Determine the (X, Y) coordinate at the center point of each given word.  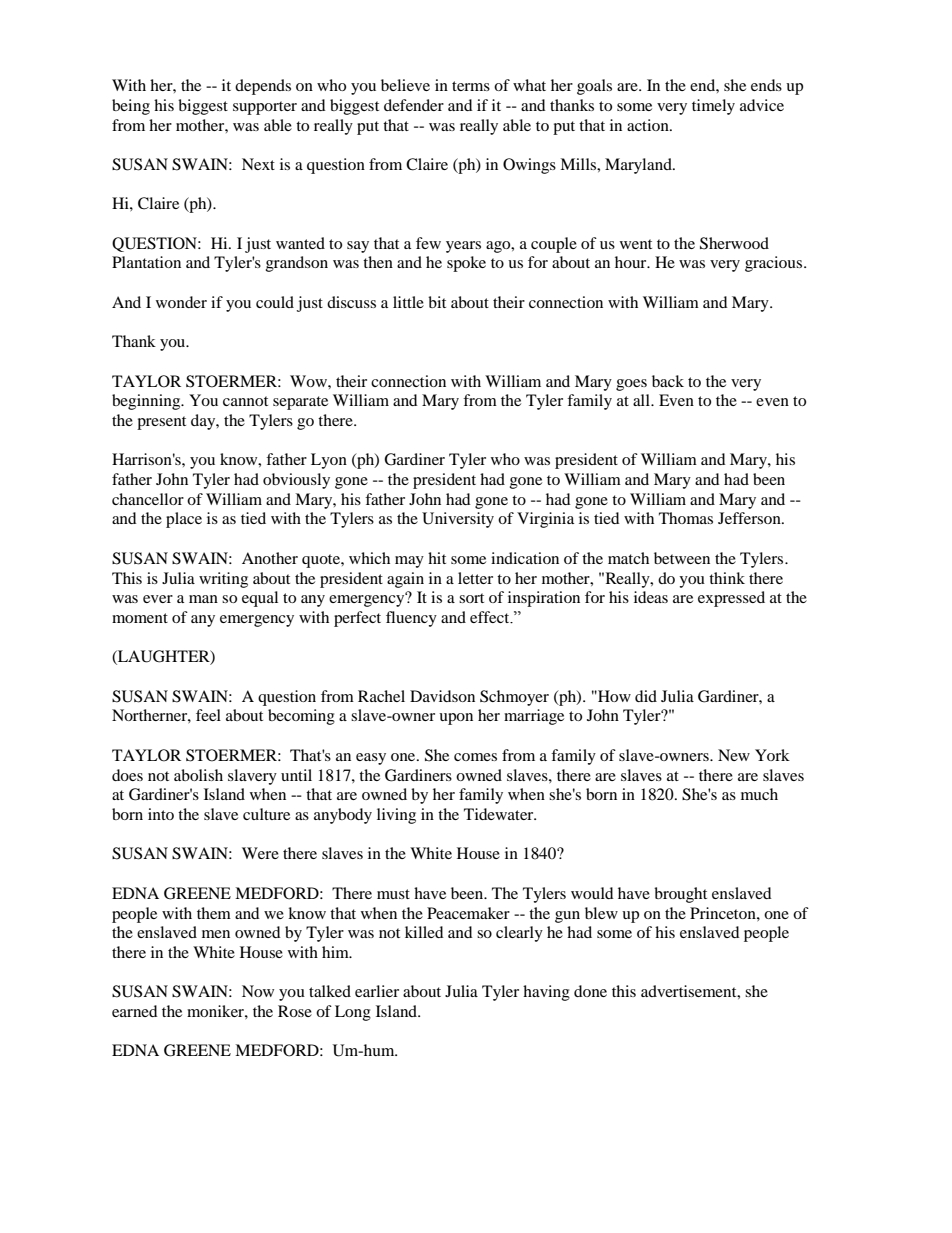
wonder (181, 302)
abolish (198, 775)
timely (713, 107)
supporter (265, 108)
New (734, 755)
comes (475, 757)
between (682, 558)
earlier (377, 991)
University (458, 520)
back (668, 381)
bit (437, 302)
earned (135, 1011)
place (184, 520)
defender (414, 105)
